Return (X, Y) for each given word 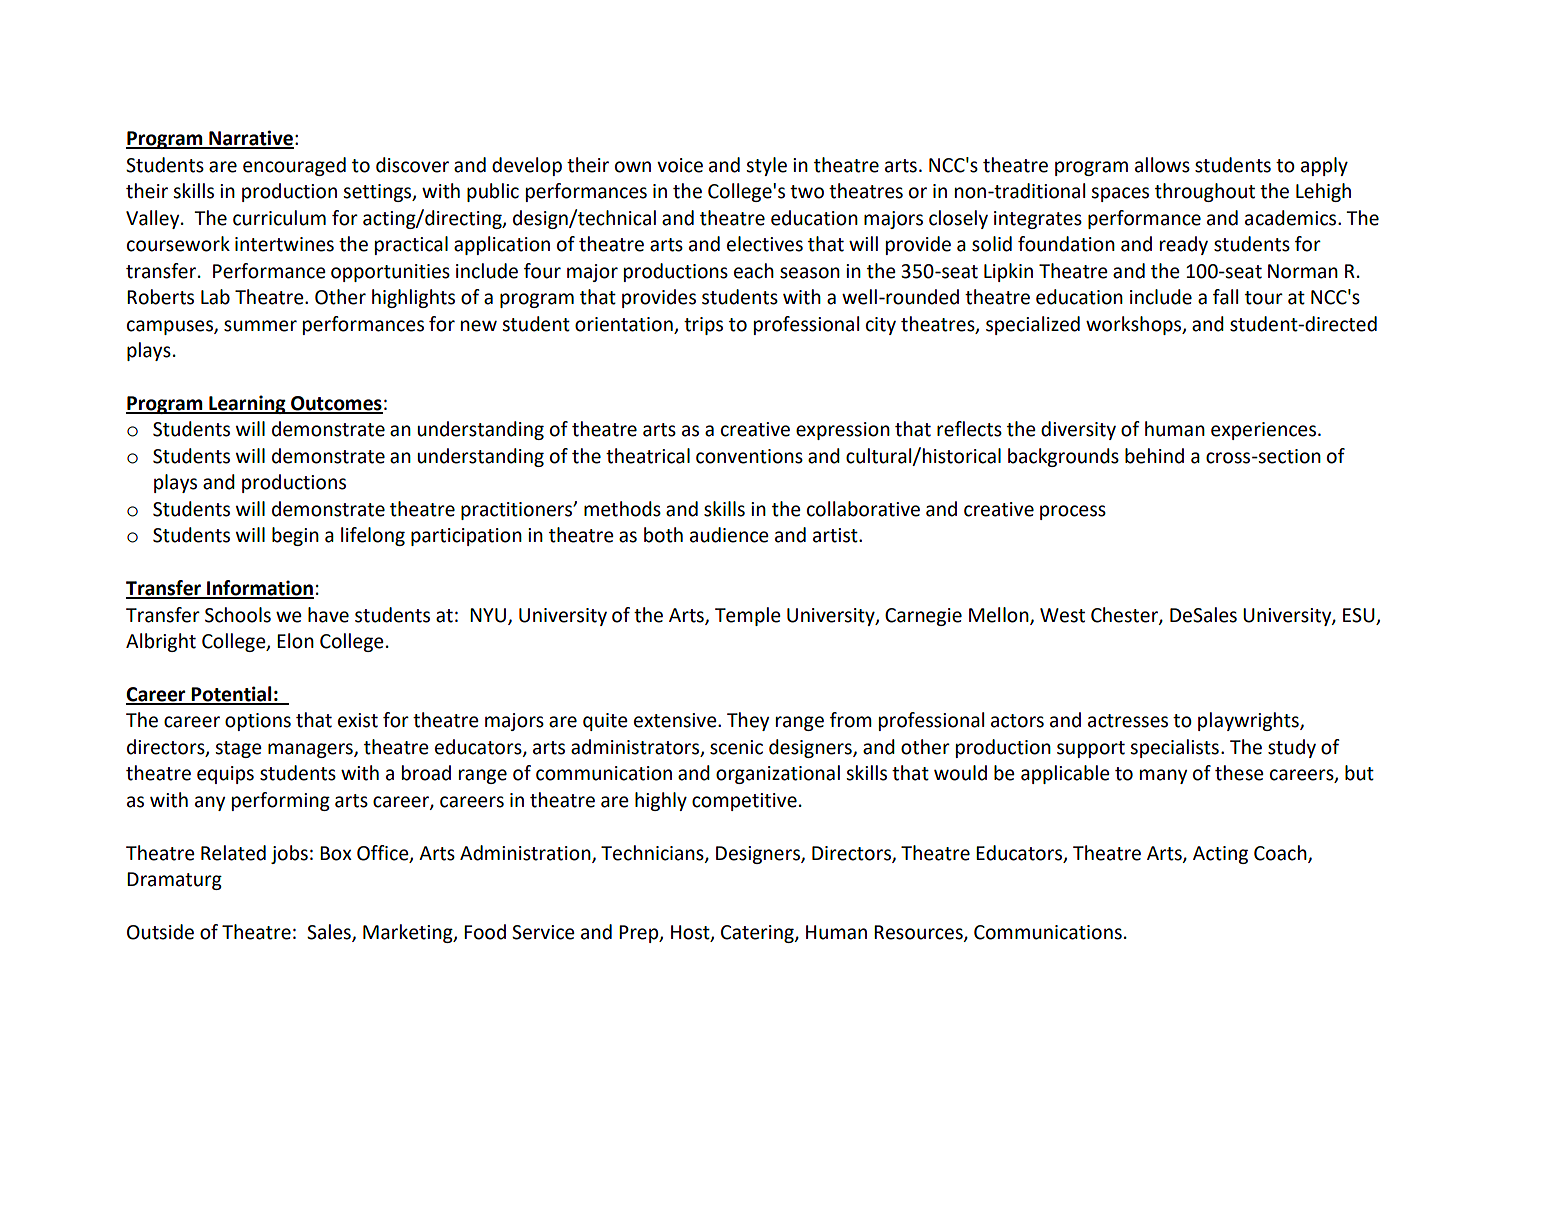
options (258, 722)
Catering (758, 934)
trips (703, 326)
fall (1225, 297)
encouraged (294, 166)
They (748, 721)
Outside (160, 932)
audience (729, 535)
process (1073, 512)
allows (1162, 165)
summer (260, 326)
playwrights (1249, 721)
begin (295, 536)
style (766, 166)
